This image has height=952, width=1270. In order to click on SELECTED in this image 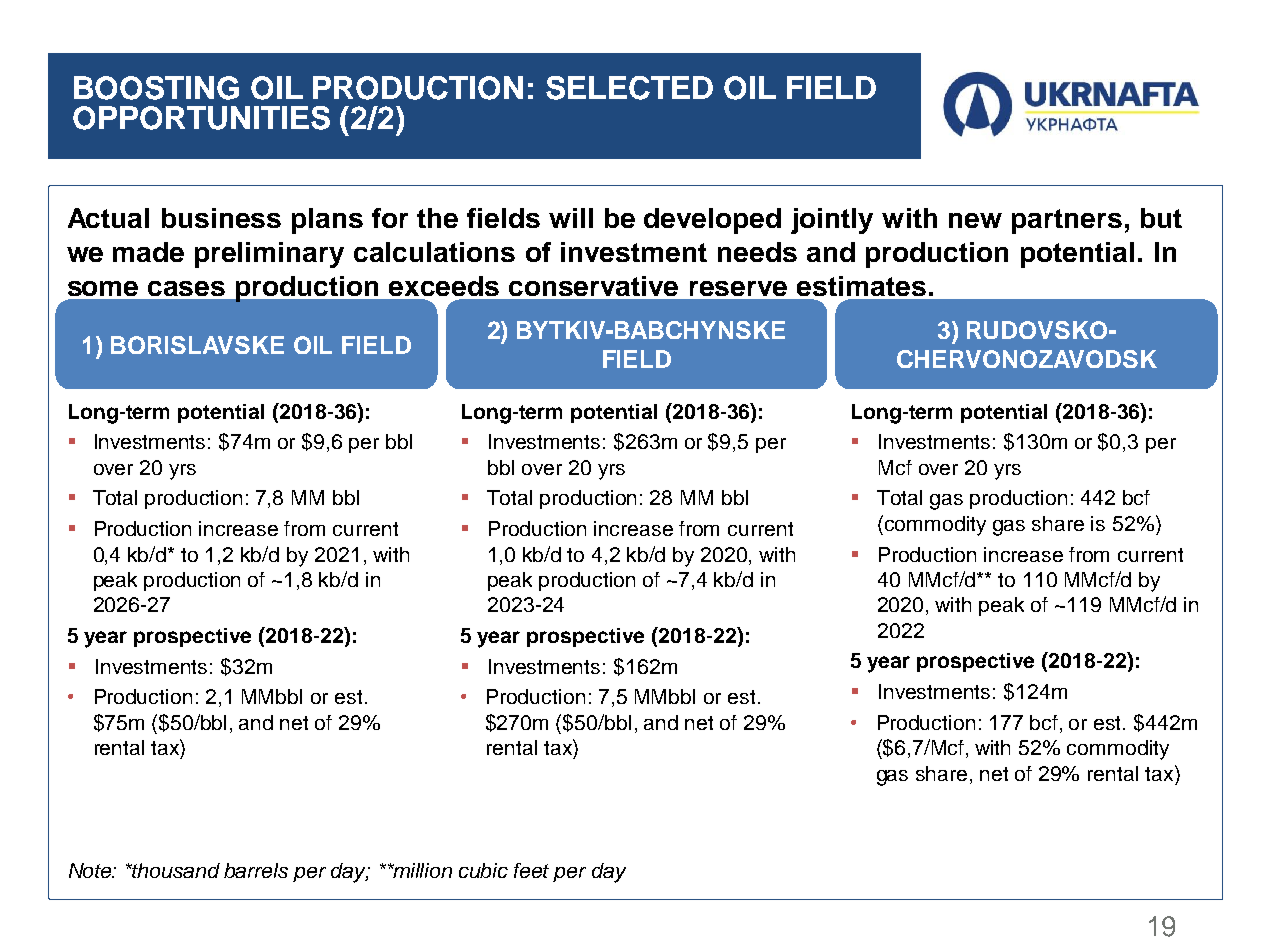, I will do `click(629, 88)`.
